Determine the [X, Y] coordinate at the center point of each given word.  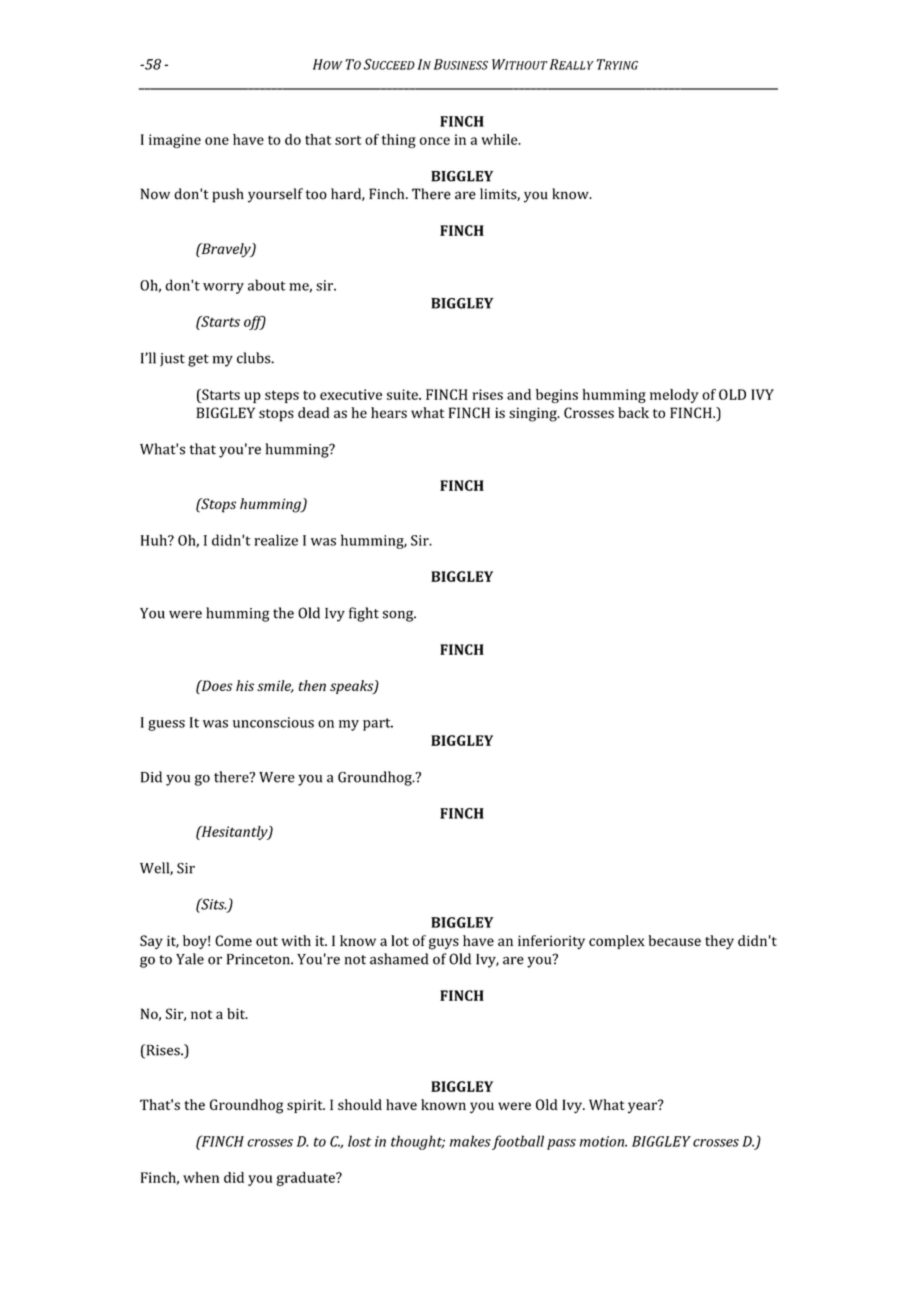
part [378, 724]
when [201, 1177]
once [435, 141]
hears [389, 412]
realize [276, 540]
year [643, 1106]
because [674, 940]
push [228, 195]
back [633, 412]
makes [470, 1141]
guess [166, 725]
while [500, 139]
